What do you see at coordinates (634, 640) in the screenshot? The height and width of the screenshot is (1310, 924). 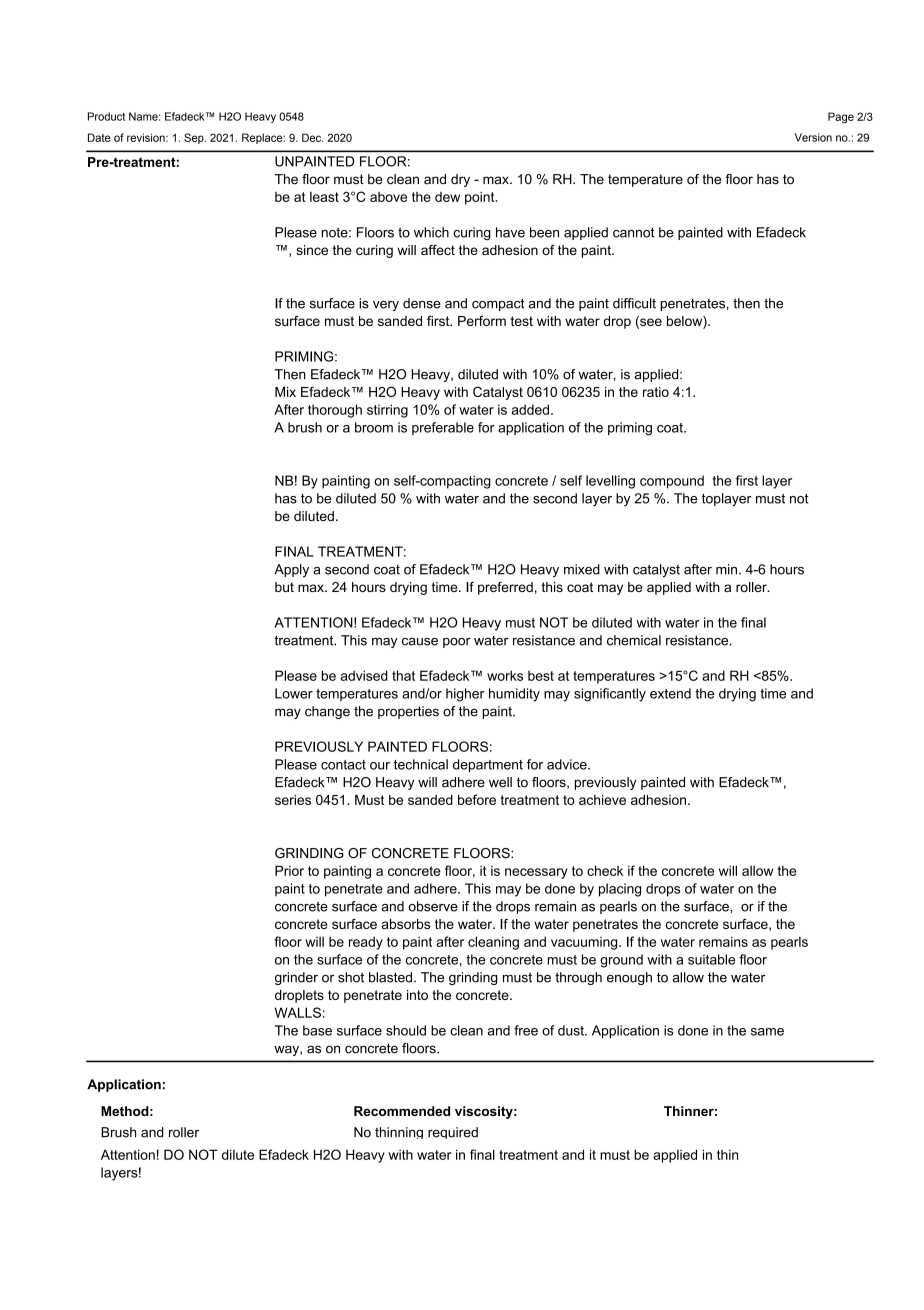 I see `chemical` at bounding box center [634, 640].
